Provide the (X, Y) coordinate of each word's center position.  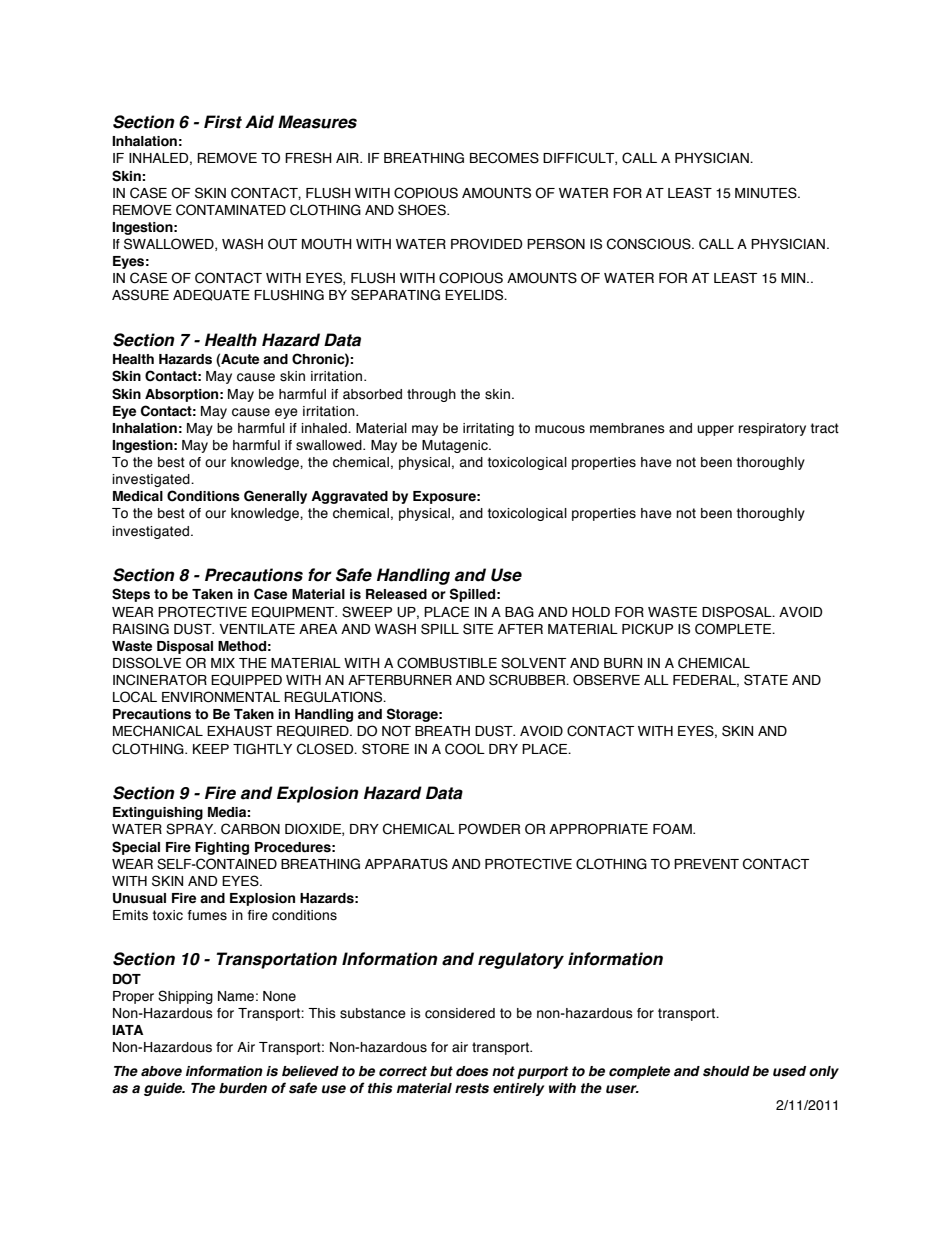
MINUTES (767, 193)
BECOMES (504, 158)
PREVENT (706, 864)
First (223, 122)
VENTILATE (257, 629)
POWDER (489, 829)
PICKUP (647, 629)
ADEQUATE (211, 295)
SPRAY (191, 829)
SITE (478, 629)
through (431, 395)
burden (243, 1088)
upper (715, 430)
